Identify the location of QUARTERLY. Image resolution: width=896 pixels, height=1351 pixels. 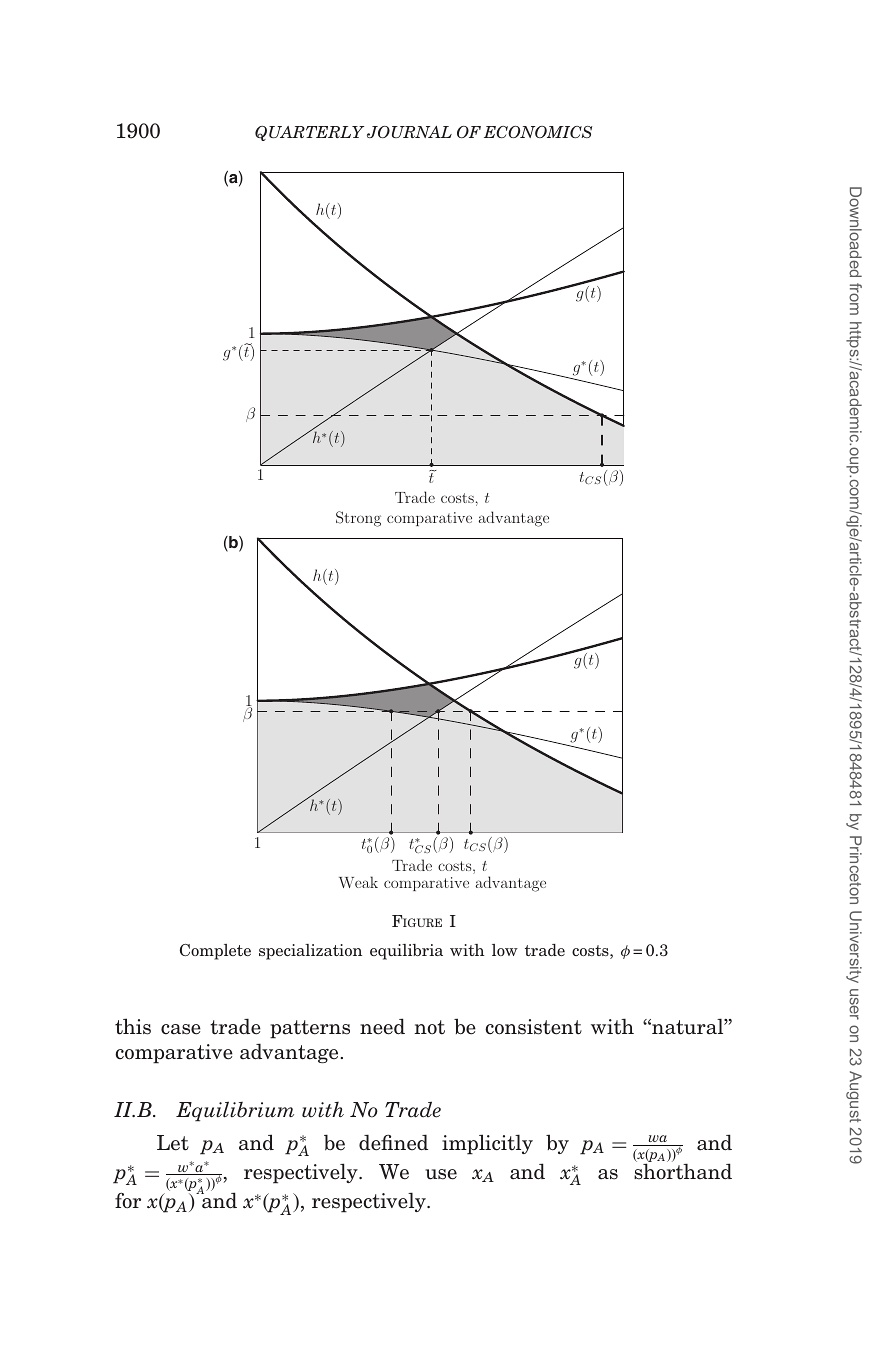
(309, 133).
